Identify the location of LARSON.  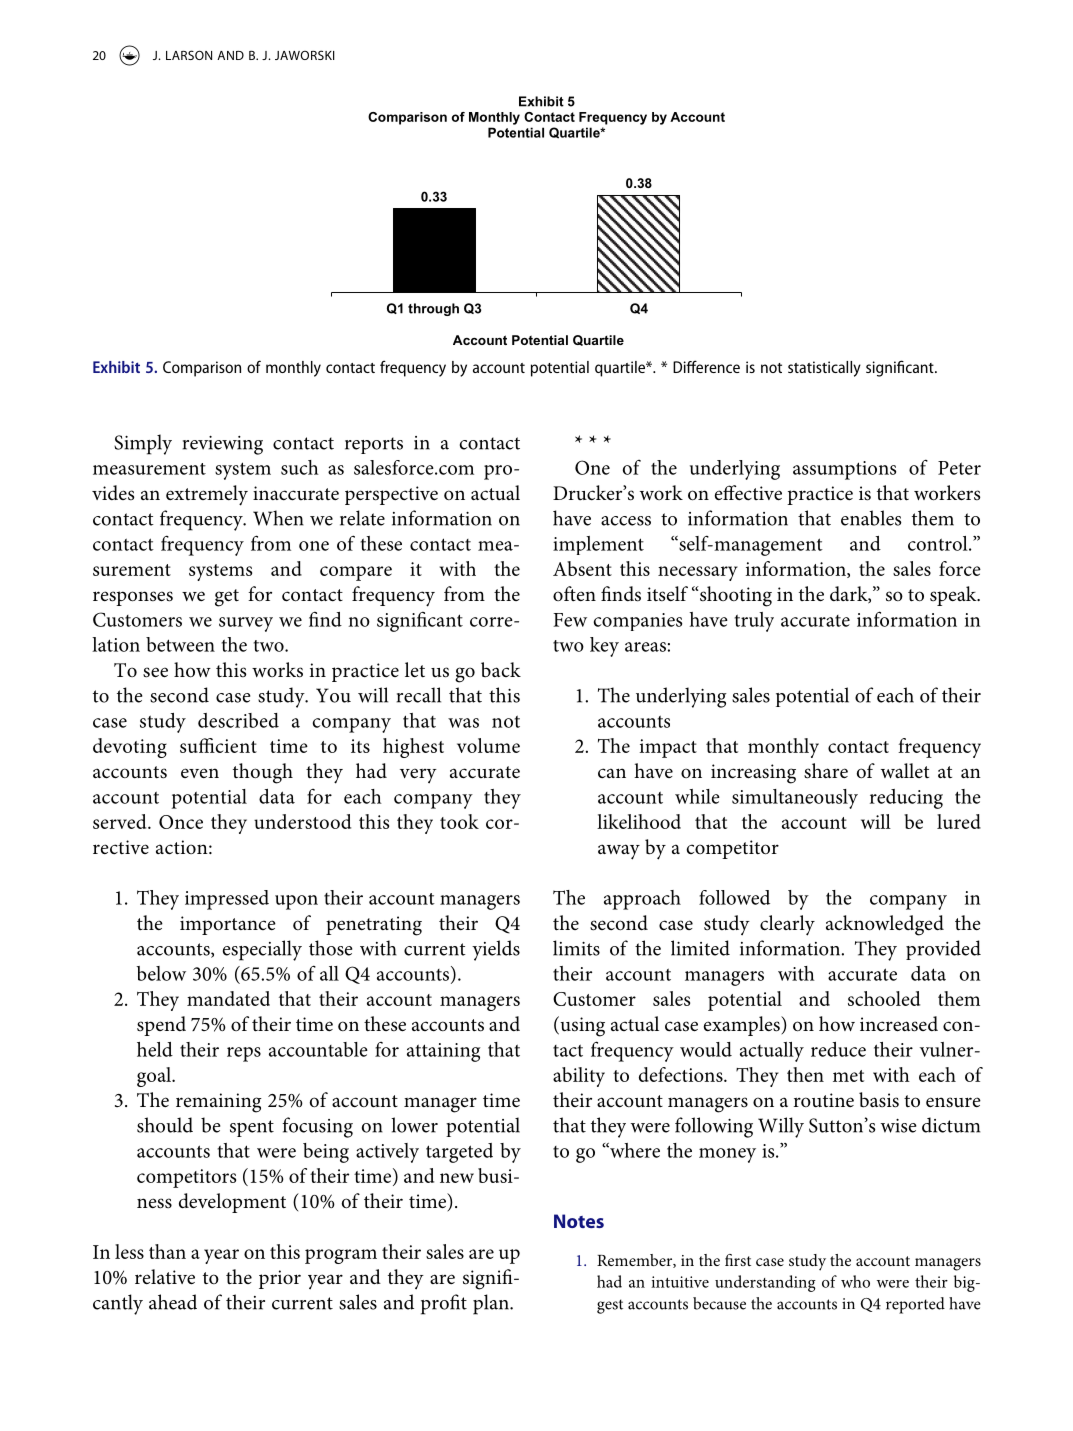
(189, 55).
